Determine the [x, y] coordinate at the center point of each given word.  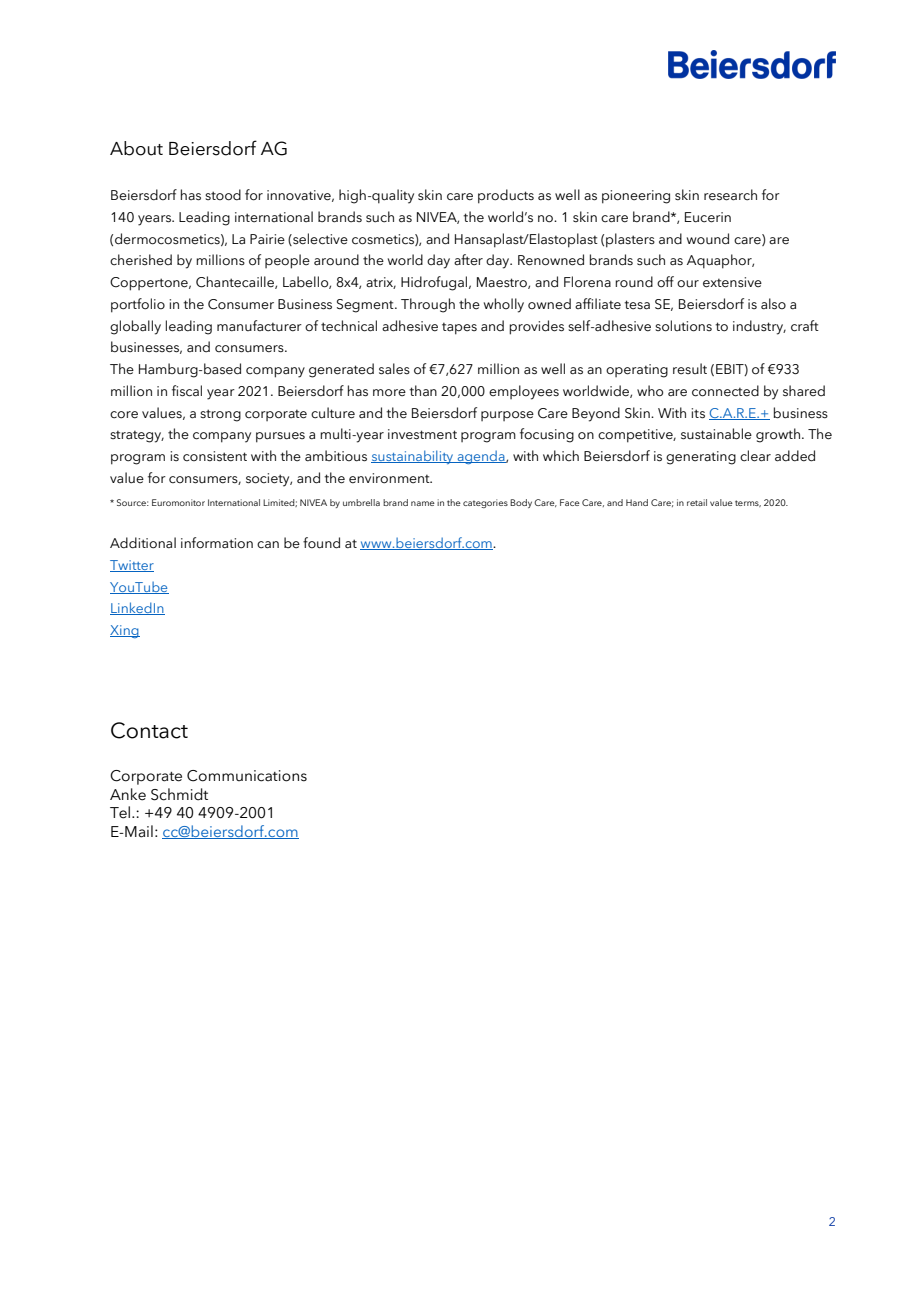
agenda [481, 457]
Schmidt [179, 794]
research [730, 195]
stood [223, 195]
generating [701, 458]
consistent [215, 456]
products [506, 196]
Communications [247, 776]
